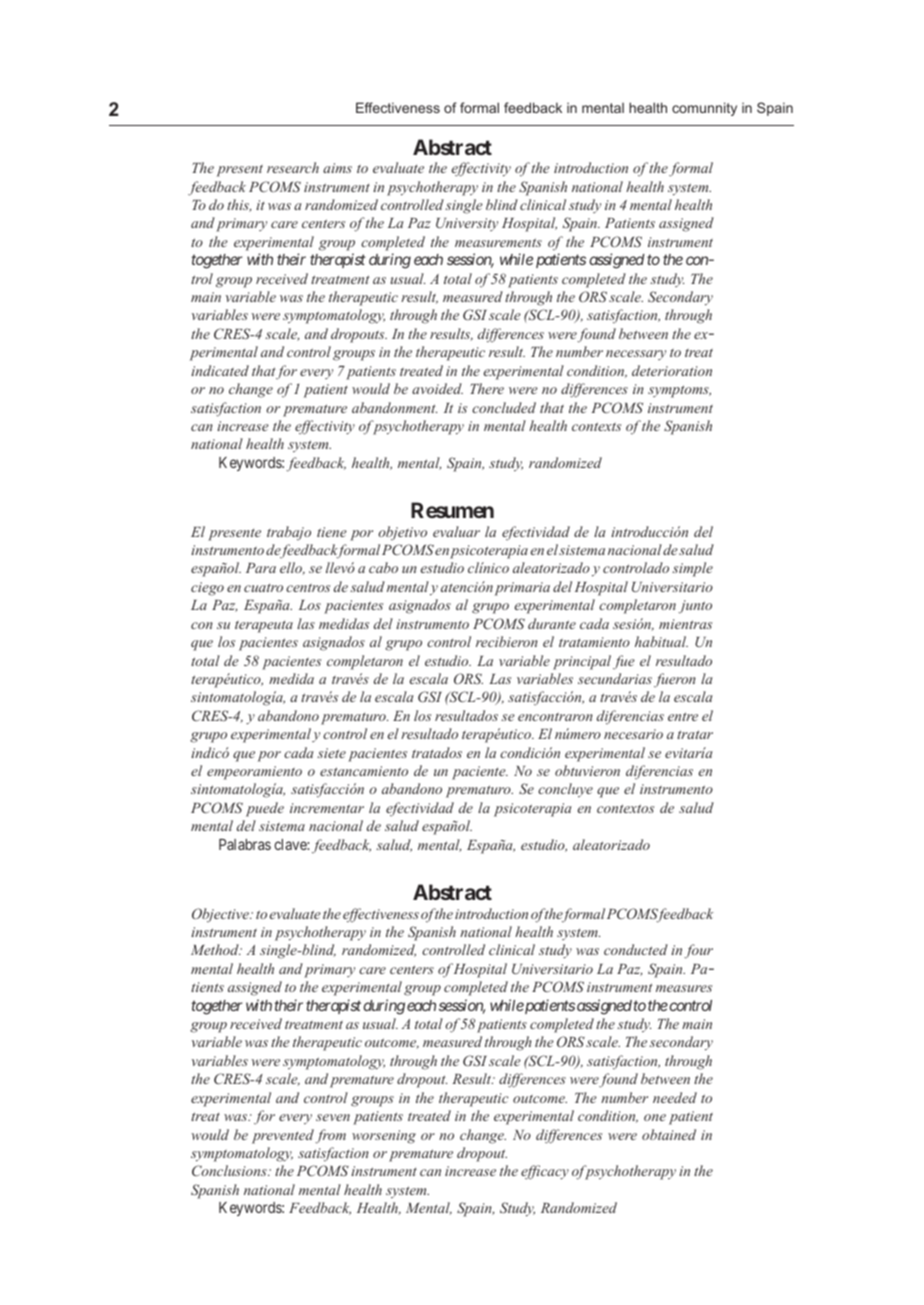  What do you see at coordinates (467, 224) in the screenshot?
I see `University` at bounding box center [467, 224].
